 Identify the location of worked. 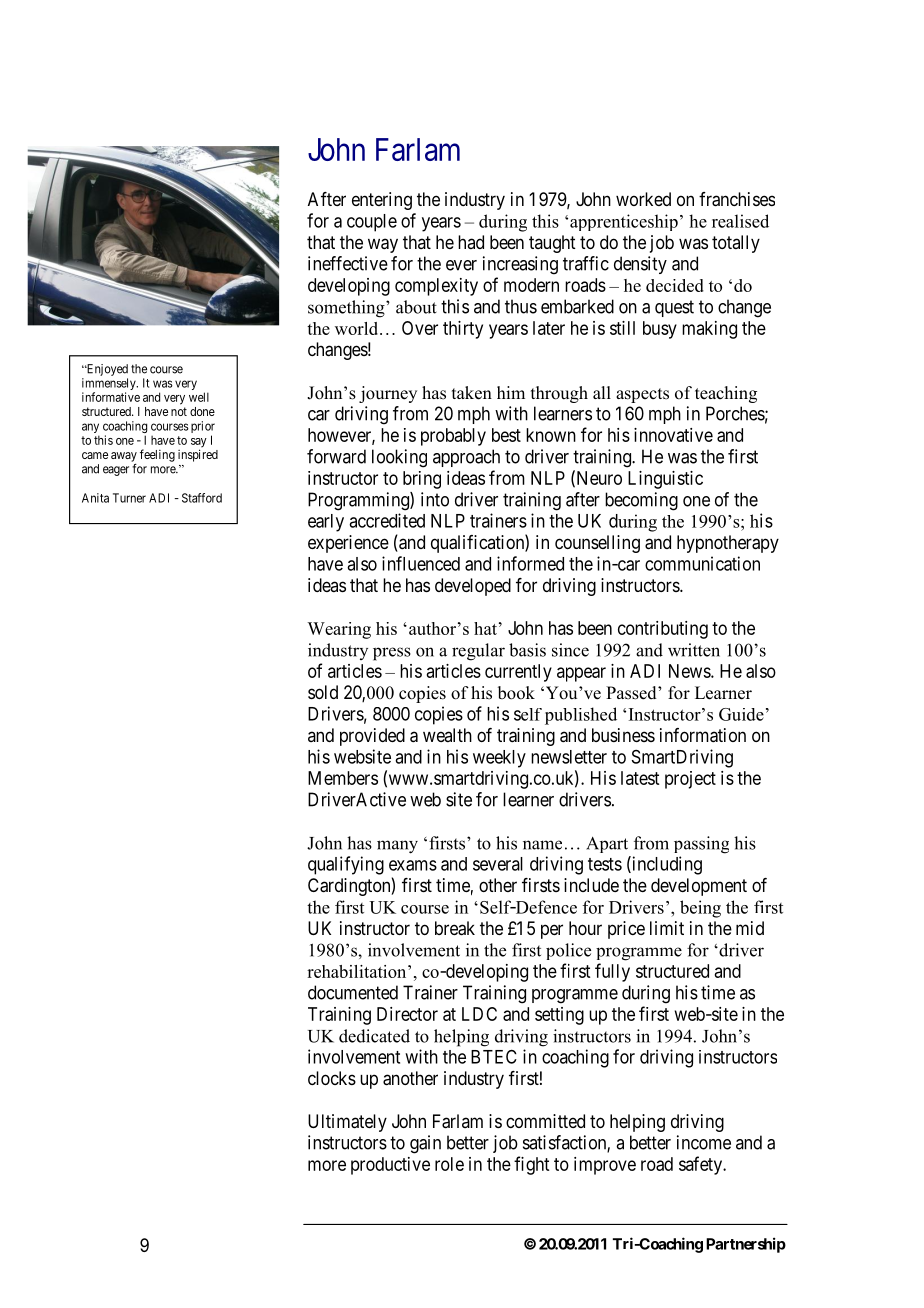
(643, 199).
